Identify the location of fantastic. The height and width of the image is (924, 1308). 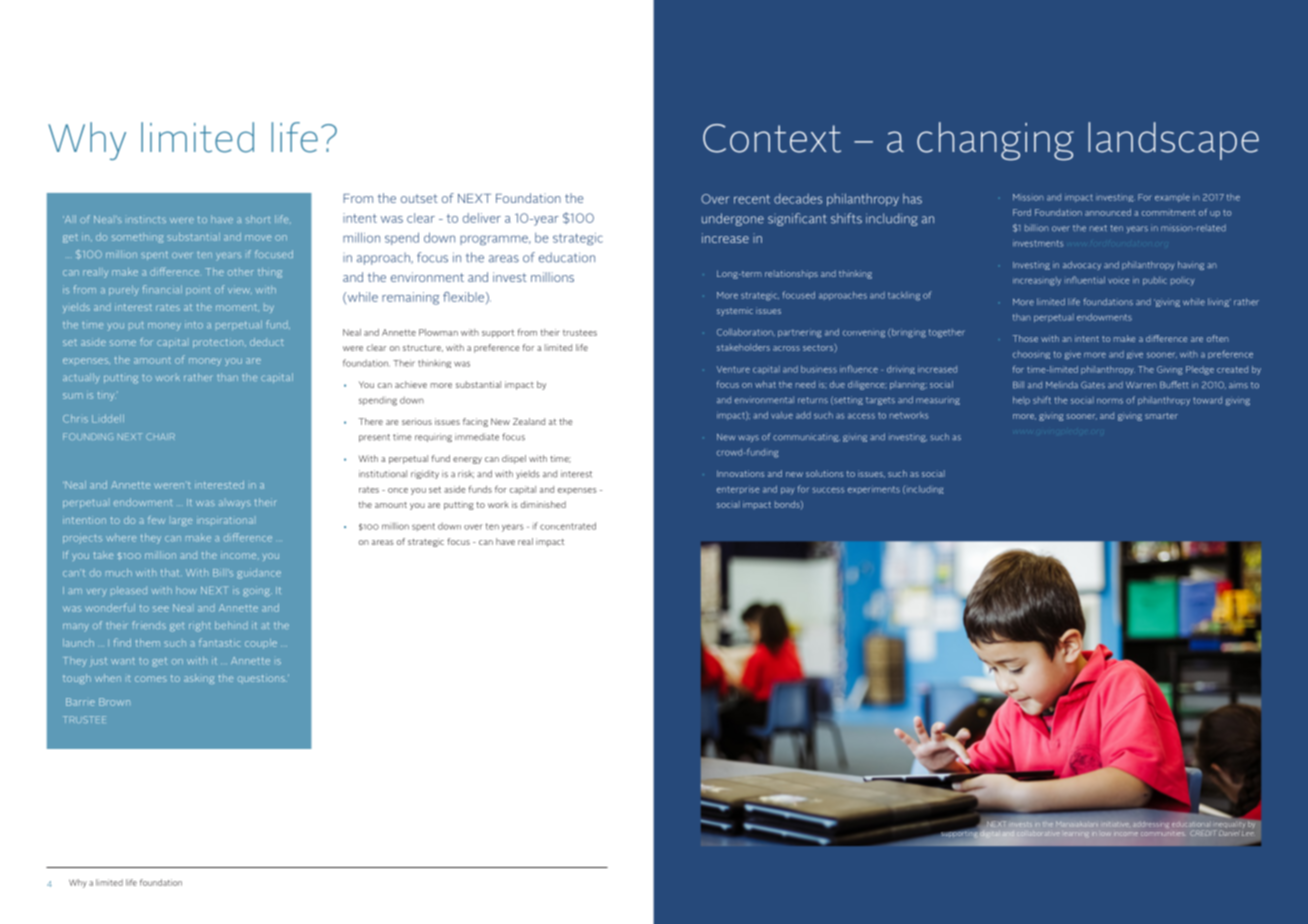
(219, 642).
